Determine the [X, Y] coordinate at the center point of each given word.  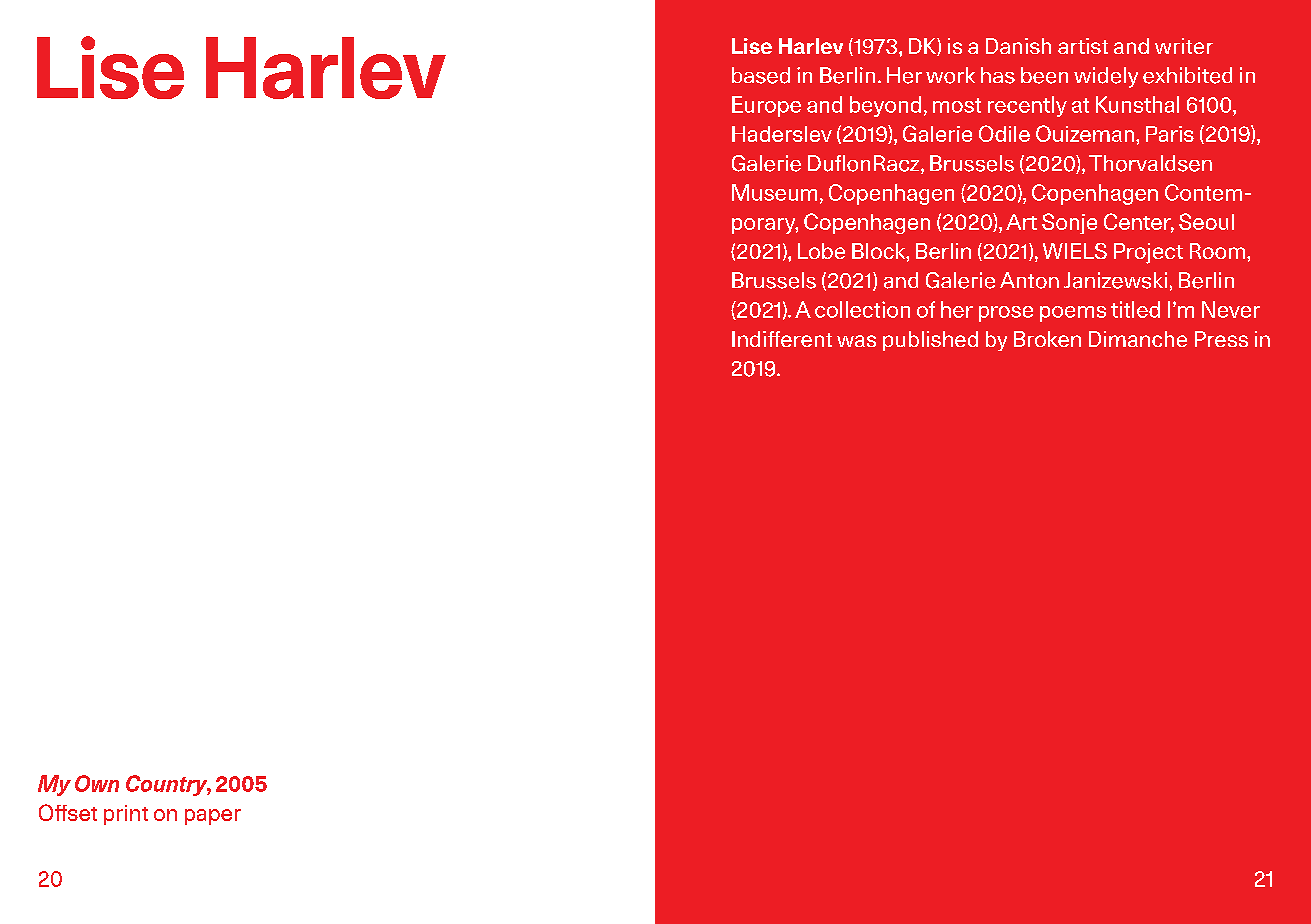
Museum [774, 192]
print [126, 815]
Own [97, 783]
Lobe [821, 251]
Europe [766, 106]
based [761, 75]
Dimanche [1138, 339]
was [856, 341]
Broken [1047, 339]
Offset [68, 812]
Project [1148, 253]
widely [1106, 77]
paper [213, 817]
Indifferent [782, 339]
